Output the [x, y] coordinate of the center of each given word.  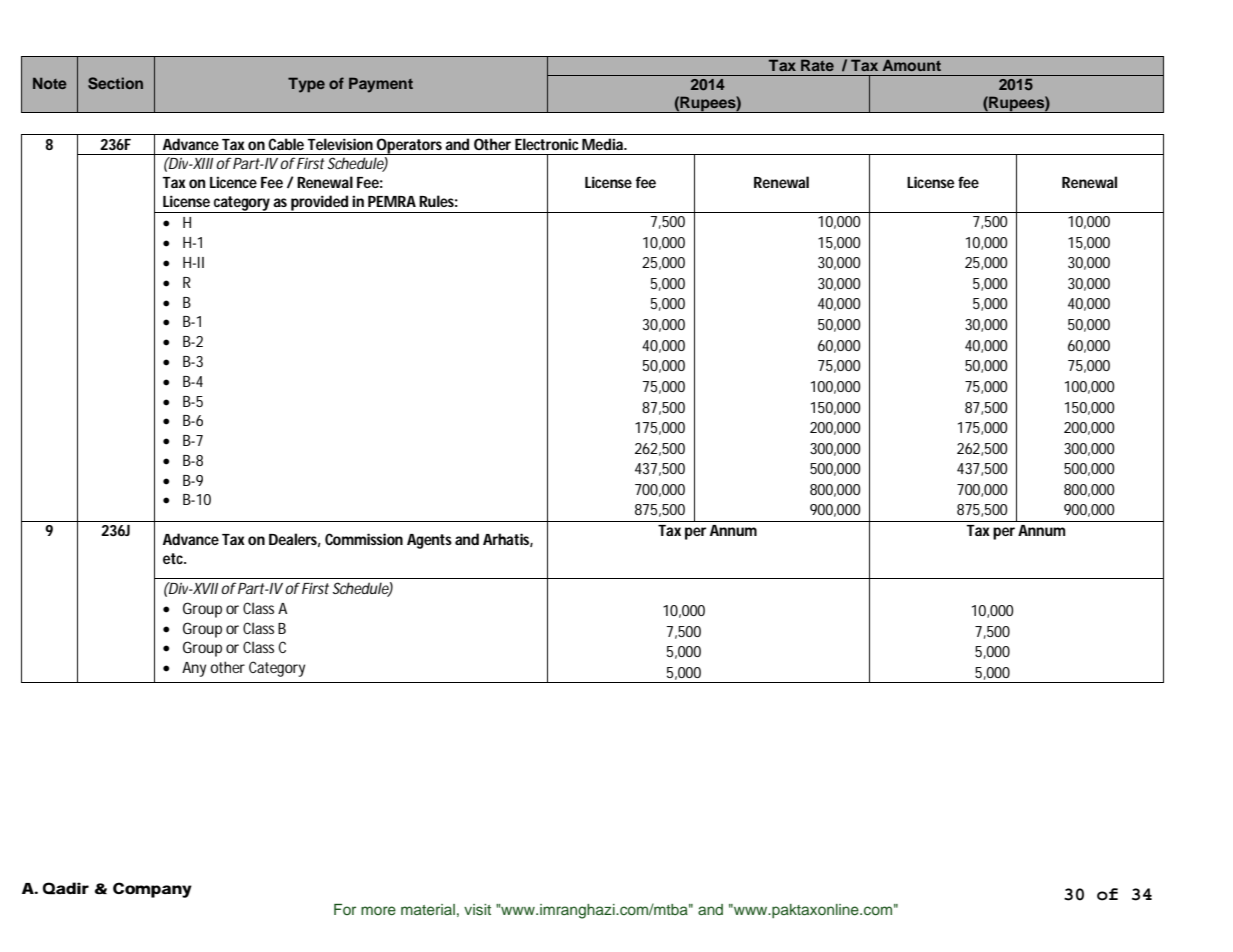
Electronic [547, 144]
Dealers [295, 540]
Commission [364, 539]
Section [115, 83]
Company [152, 890]
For [345, 909]
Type [306, 85]
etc [174, 558]
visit [477, 910]
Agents [429, 541]
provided [320, 204]
